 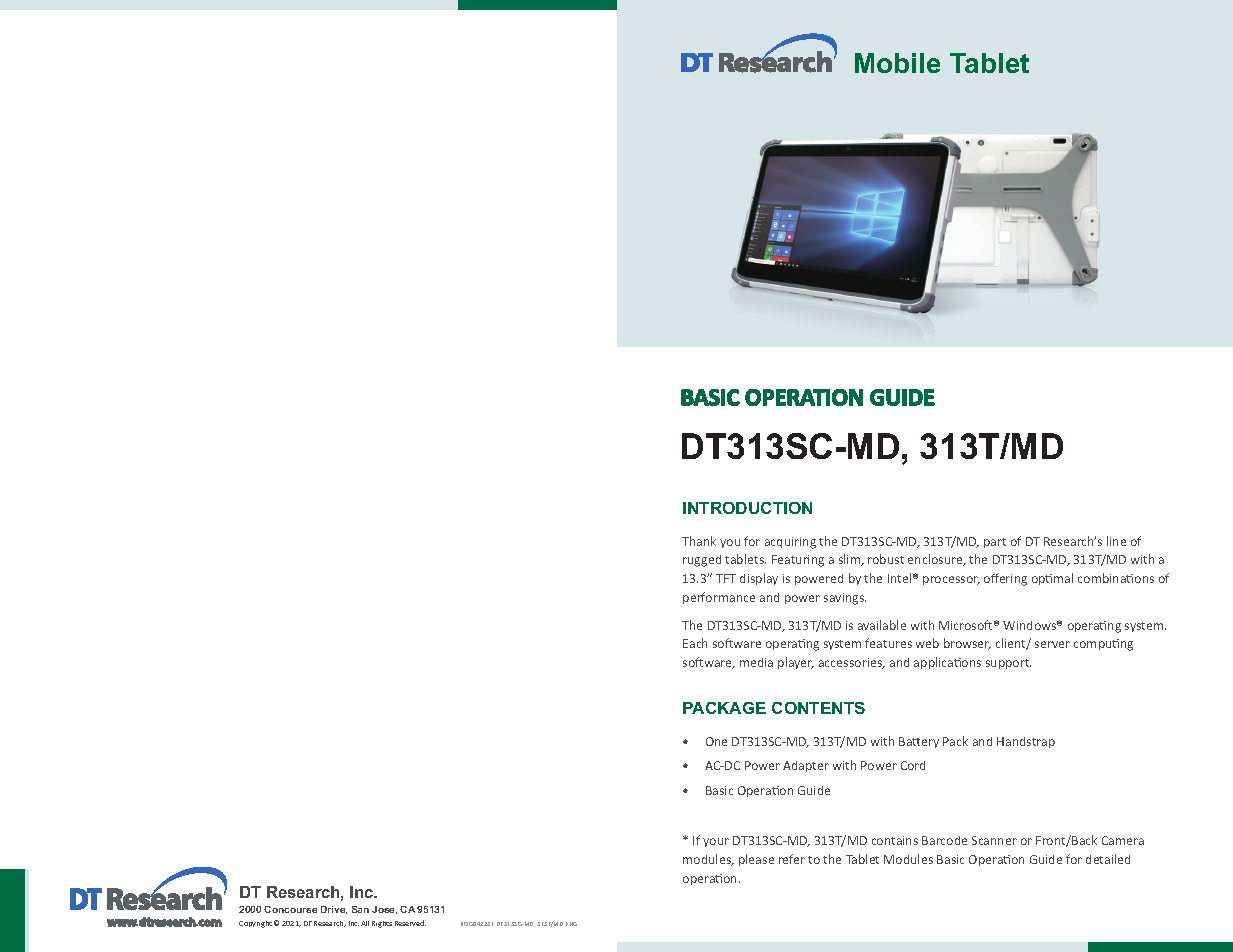 I want to click on Each, so click(x=695, y=643).
